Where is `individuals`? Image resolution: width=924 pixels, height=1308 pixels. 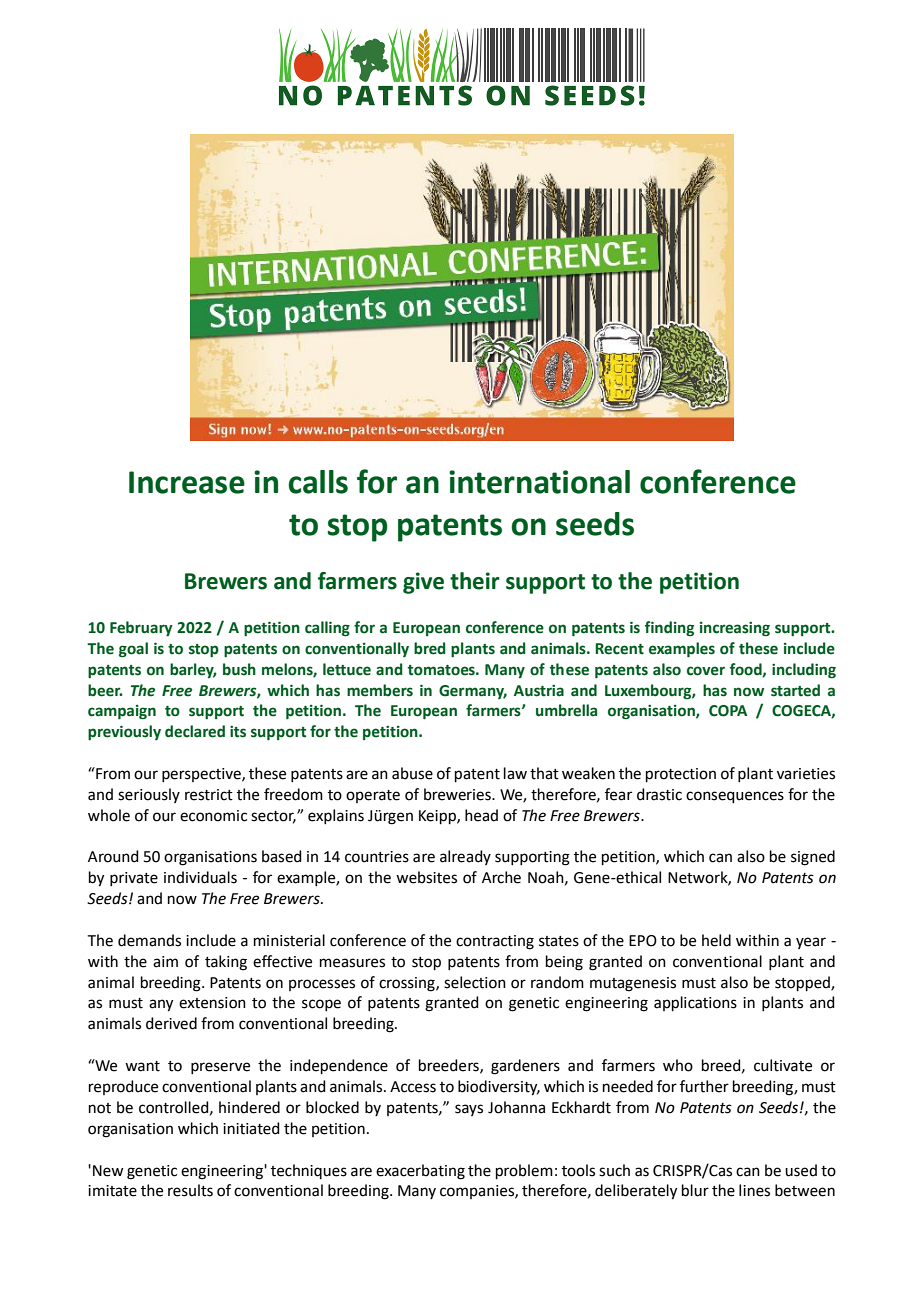 individuals is located at coordinates (200, 877).
